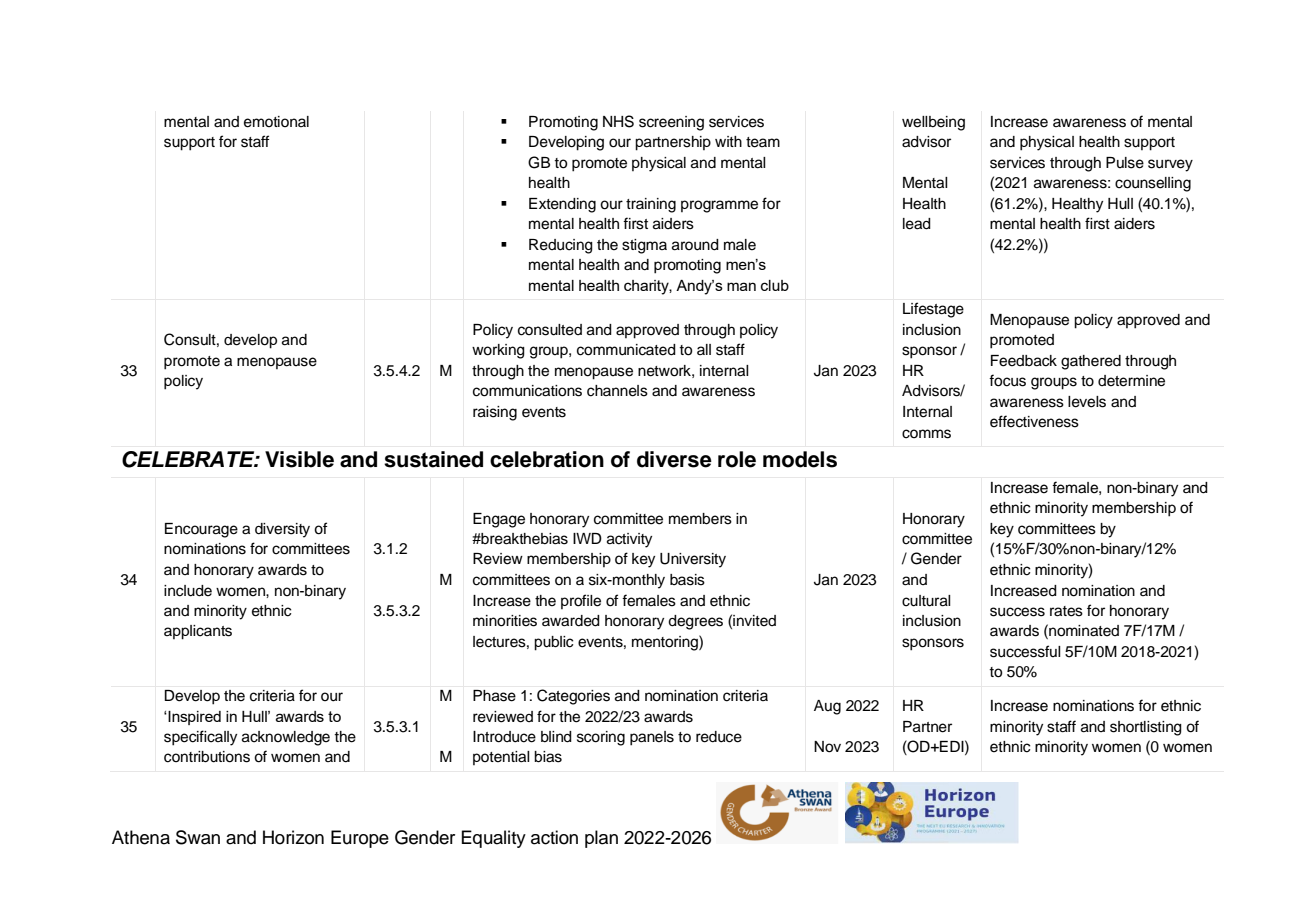  What do you see at coordinates (299, 459) in the page?
I see `Visible` at bounding box center [299, 459].
